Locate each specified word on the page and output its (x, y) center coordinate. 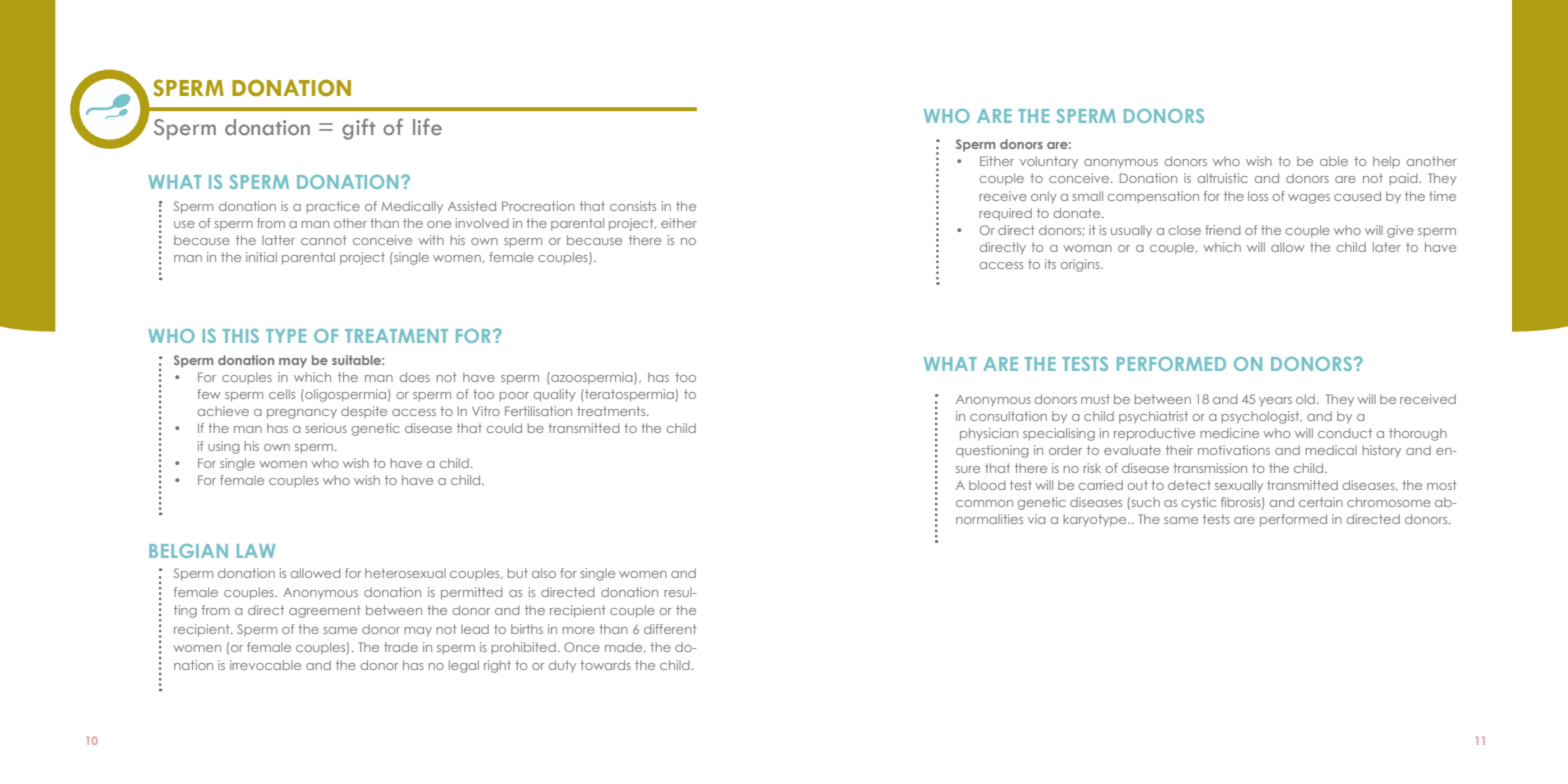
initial (261, 257)
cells (282, 394)
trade (401, 647)
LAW (256, 551)
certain (1321, 502)
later (1387, 247)
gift (359, 129)
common (984, 503)
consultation (1008, 416)
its (1050, 264)
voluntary (1049, 162)
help (1386, 162)
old (1305, 399)
